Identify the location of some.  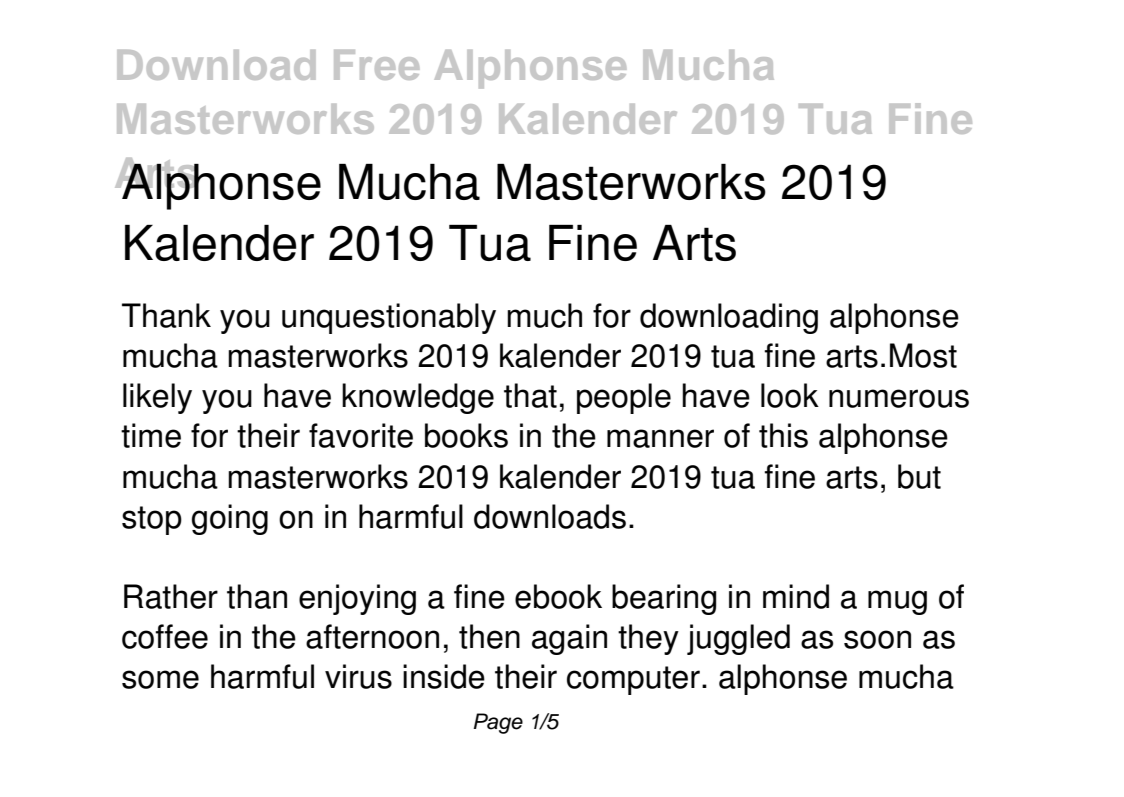
(160, 679).
